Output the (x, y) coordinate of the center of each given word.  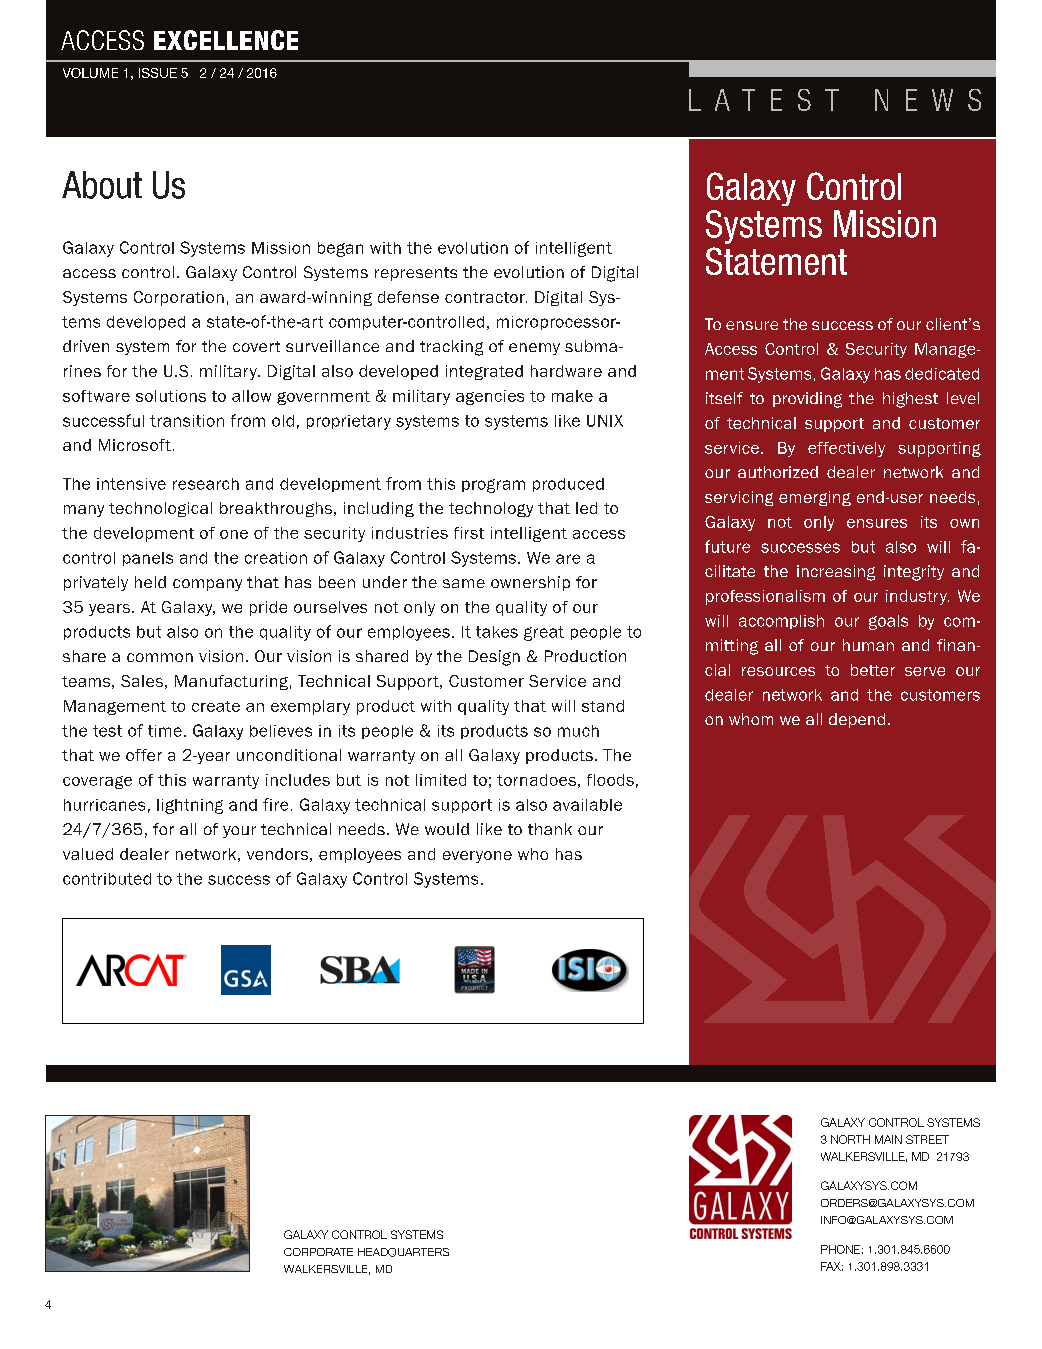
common (160, 657)
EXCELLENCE (226, 40)
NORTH (850, 1139)
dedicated (942, 374)
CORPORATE (318, 1252)
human (868, 645)
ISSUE (158, 73)
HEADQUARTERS (403, 1252)
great (544, 633)
